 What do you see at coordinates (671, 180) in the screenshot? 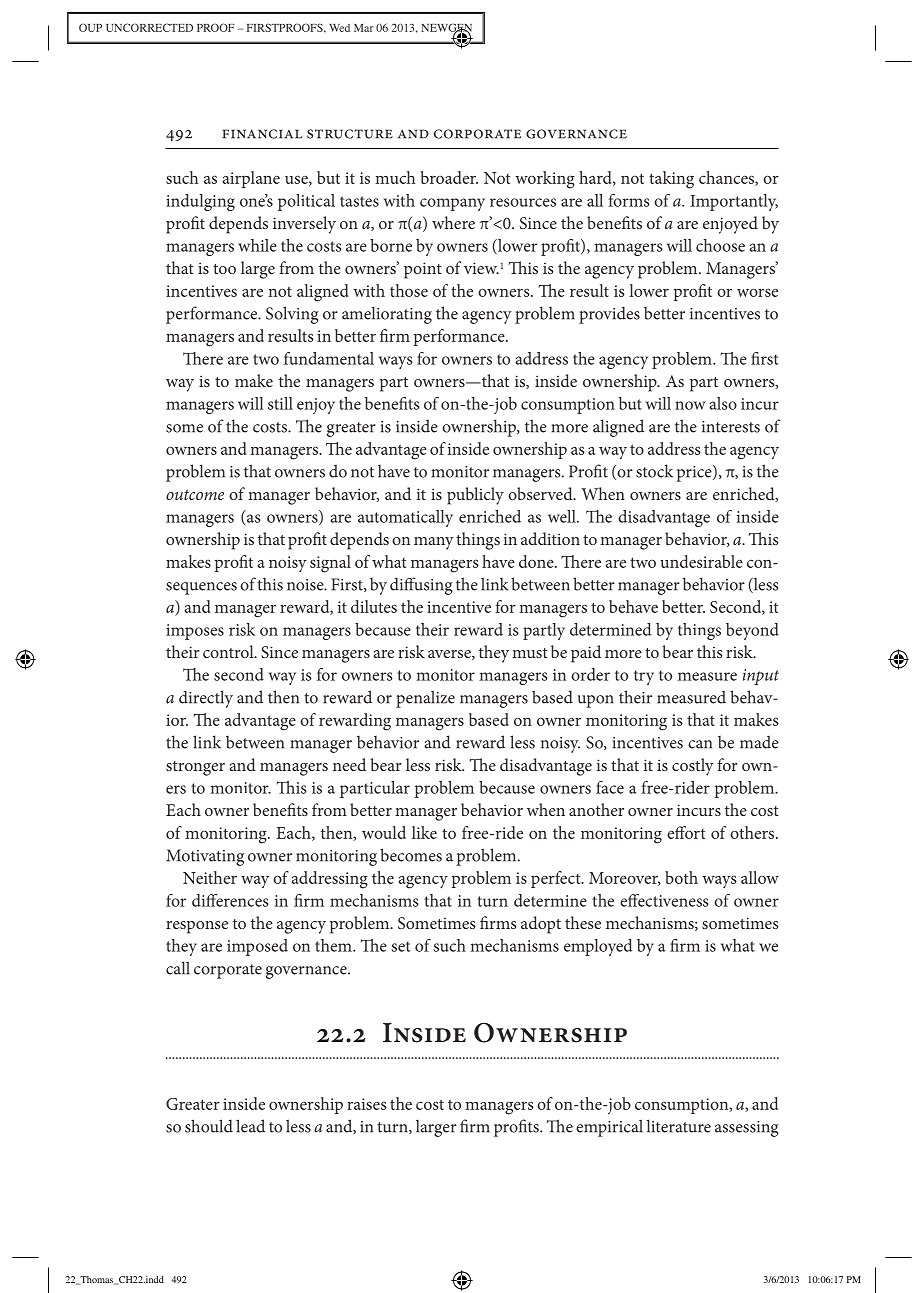
I see `taking` at bounding box center [671, 180].
